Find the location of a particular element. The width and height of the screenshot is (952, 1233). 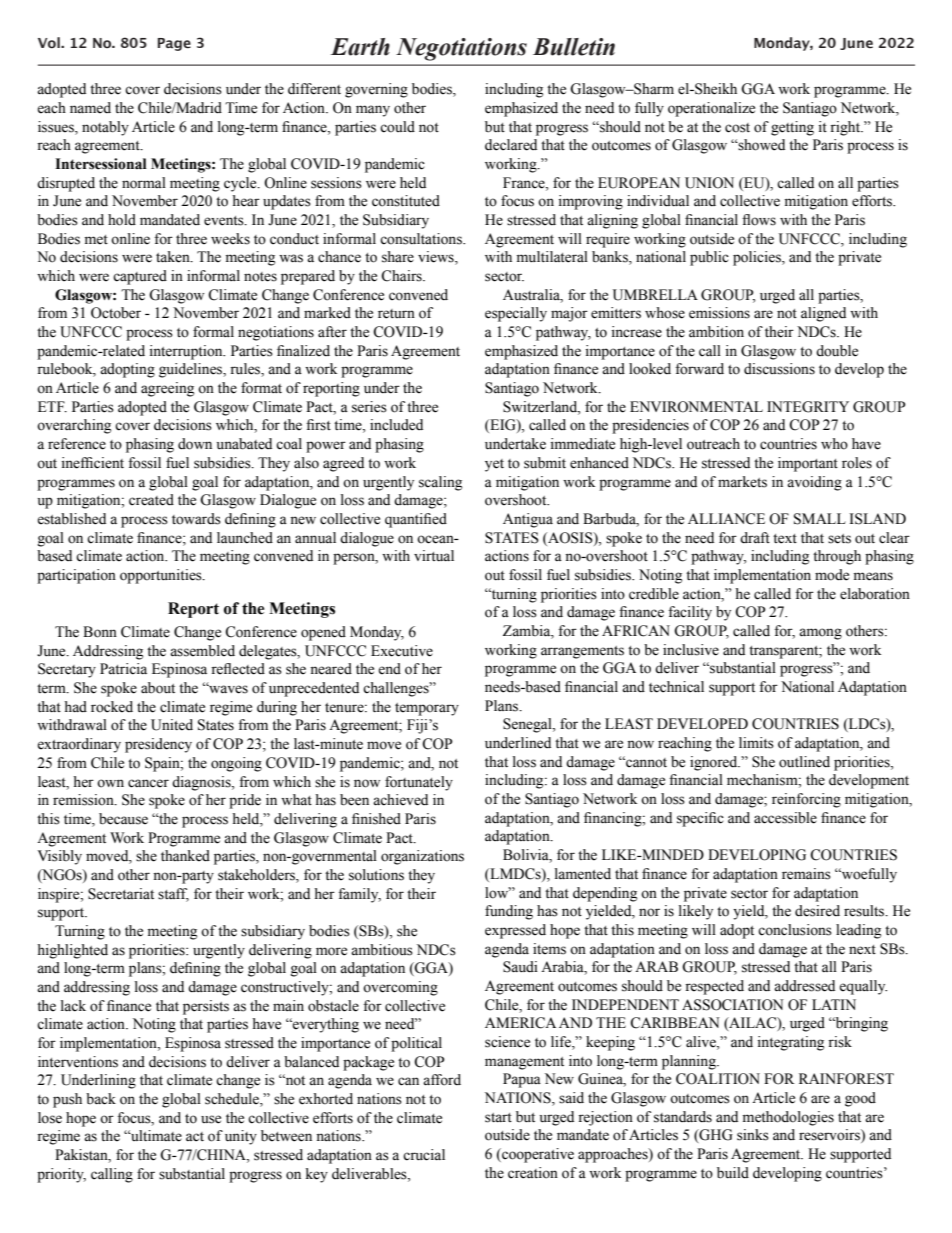

opportunities is located at coordinates (162, 576).
